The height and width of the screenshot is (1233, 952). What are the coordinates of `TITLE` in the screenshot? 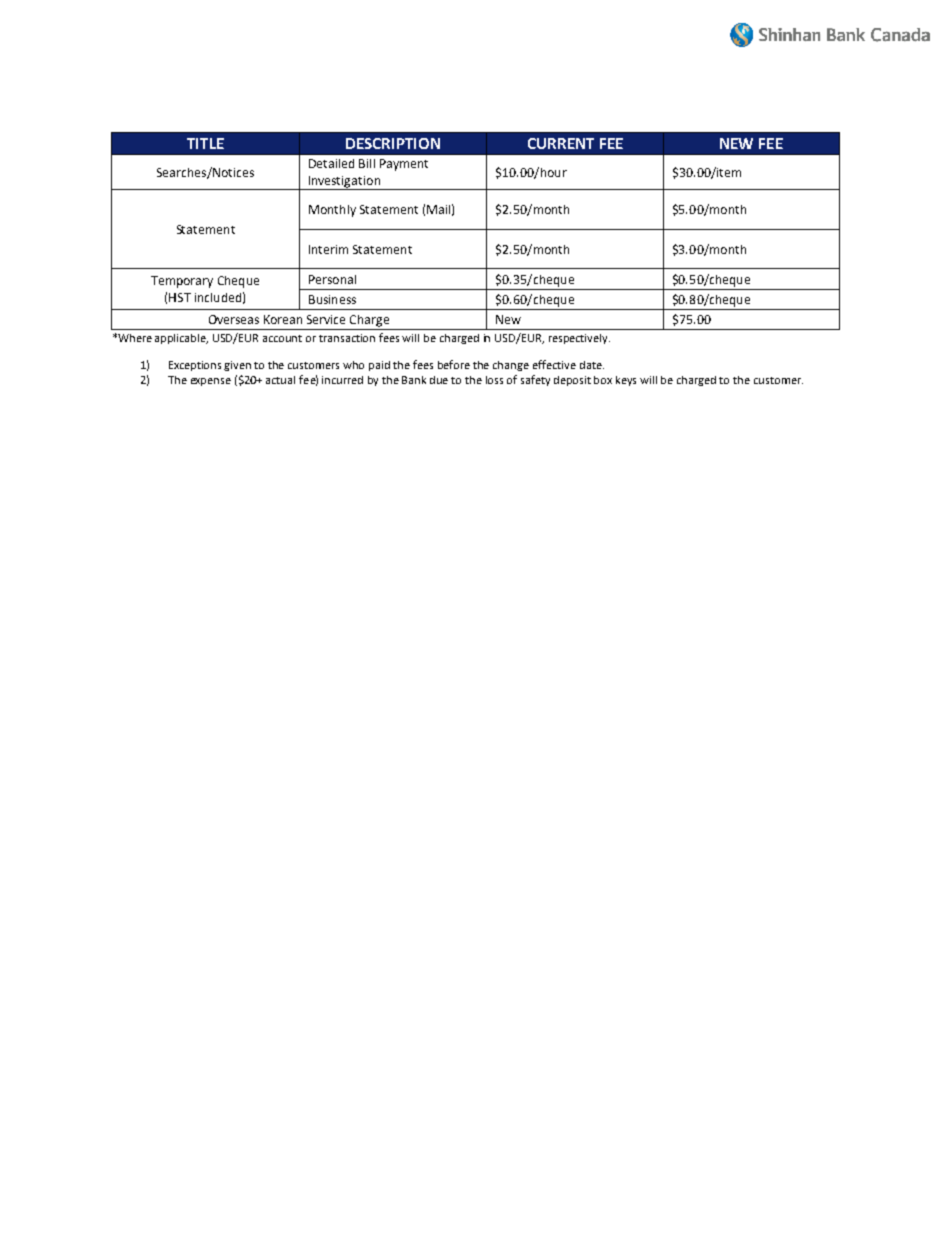 It's located at (205, 143).
